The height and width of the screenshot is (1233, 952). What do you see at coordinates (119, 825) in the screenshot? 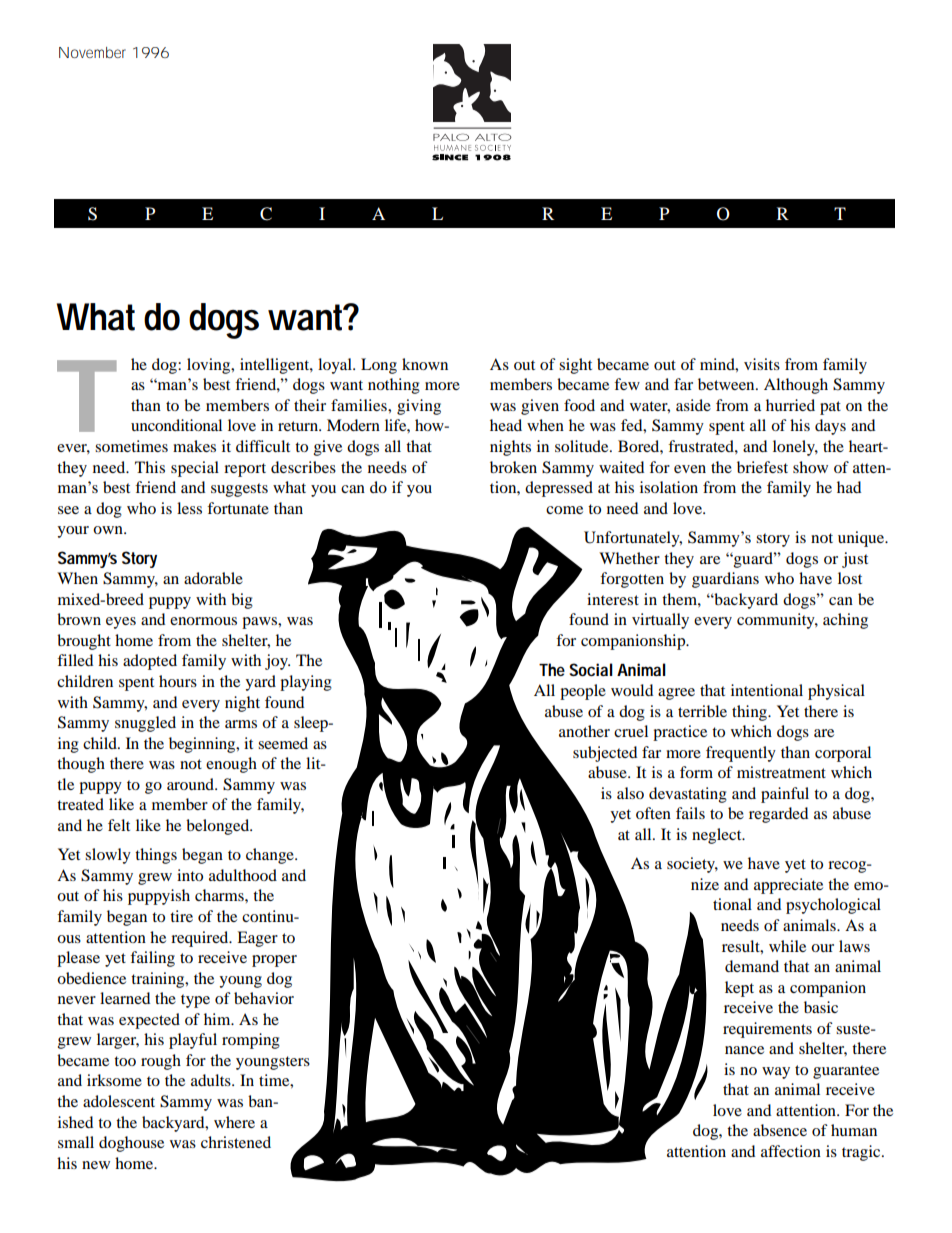
I see `felt` at bounding box center [119, 825].
